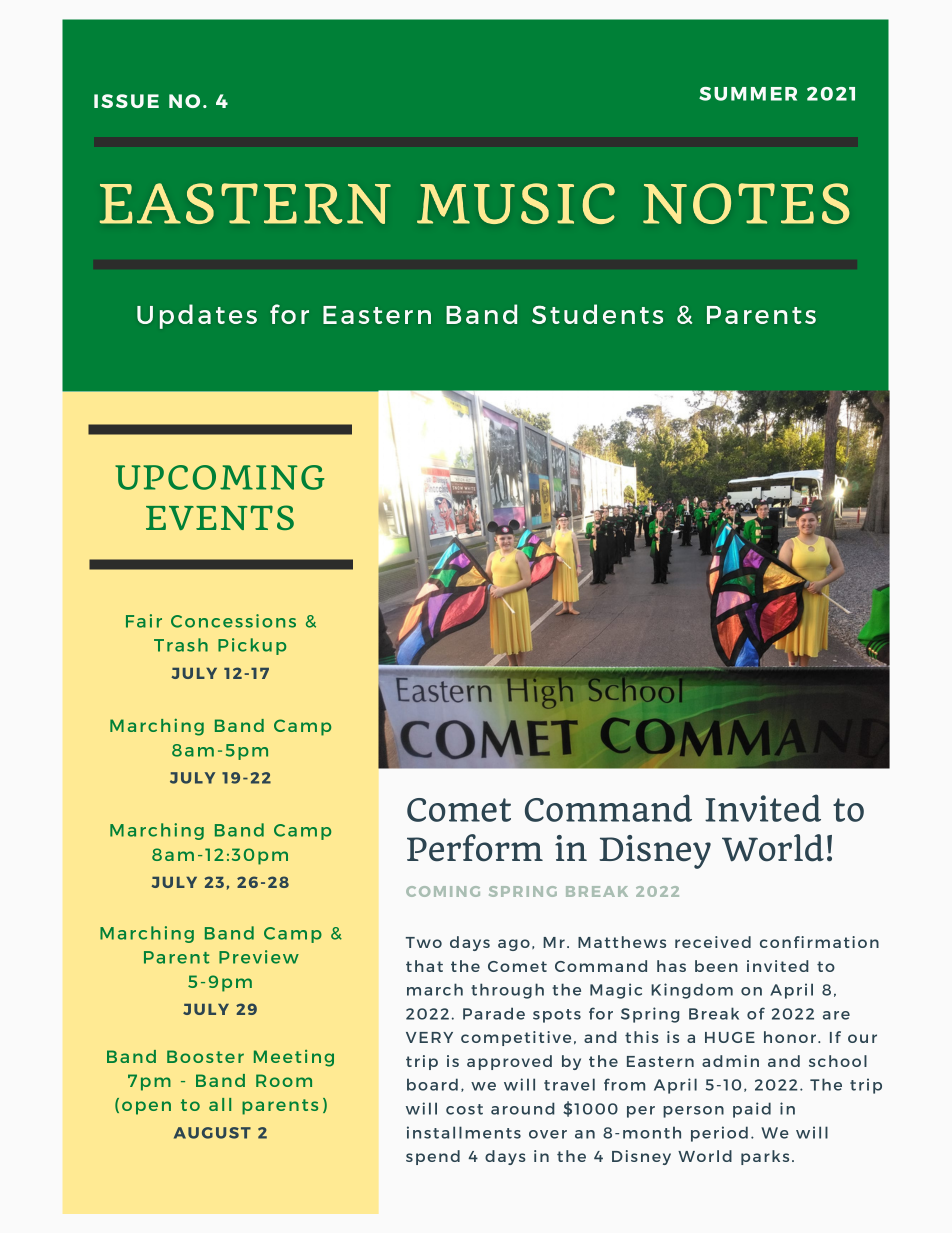 The width and height of the screenshot is (952, 1233). Describe the element at coordinates (181, 645) in the screenshot. I see `Trash` at that location.
